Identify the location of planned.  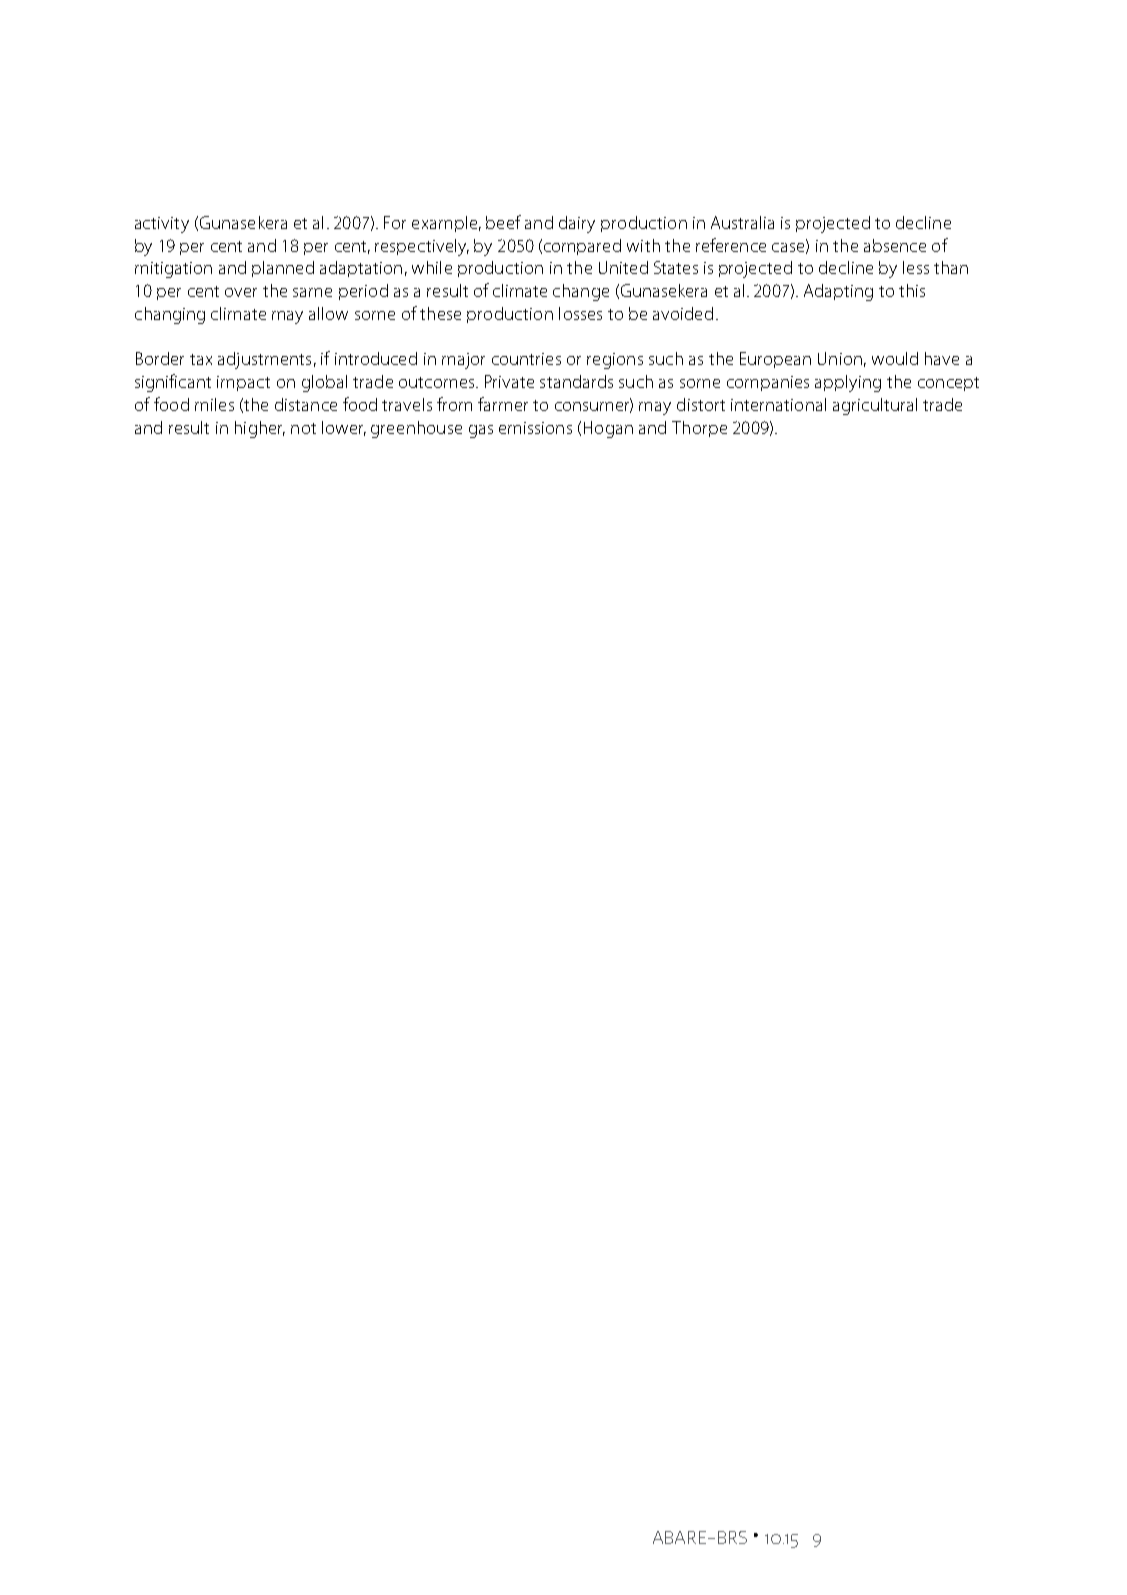
(283, 269).
